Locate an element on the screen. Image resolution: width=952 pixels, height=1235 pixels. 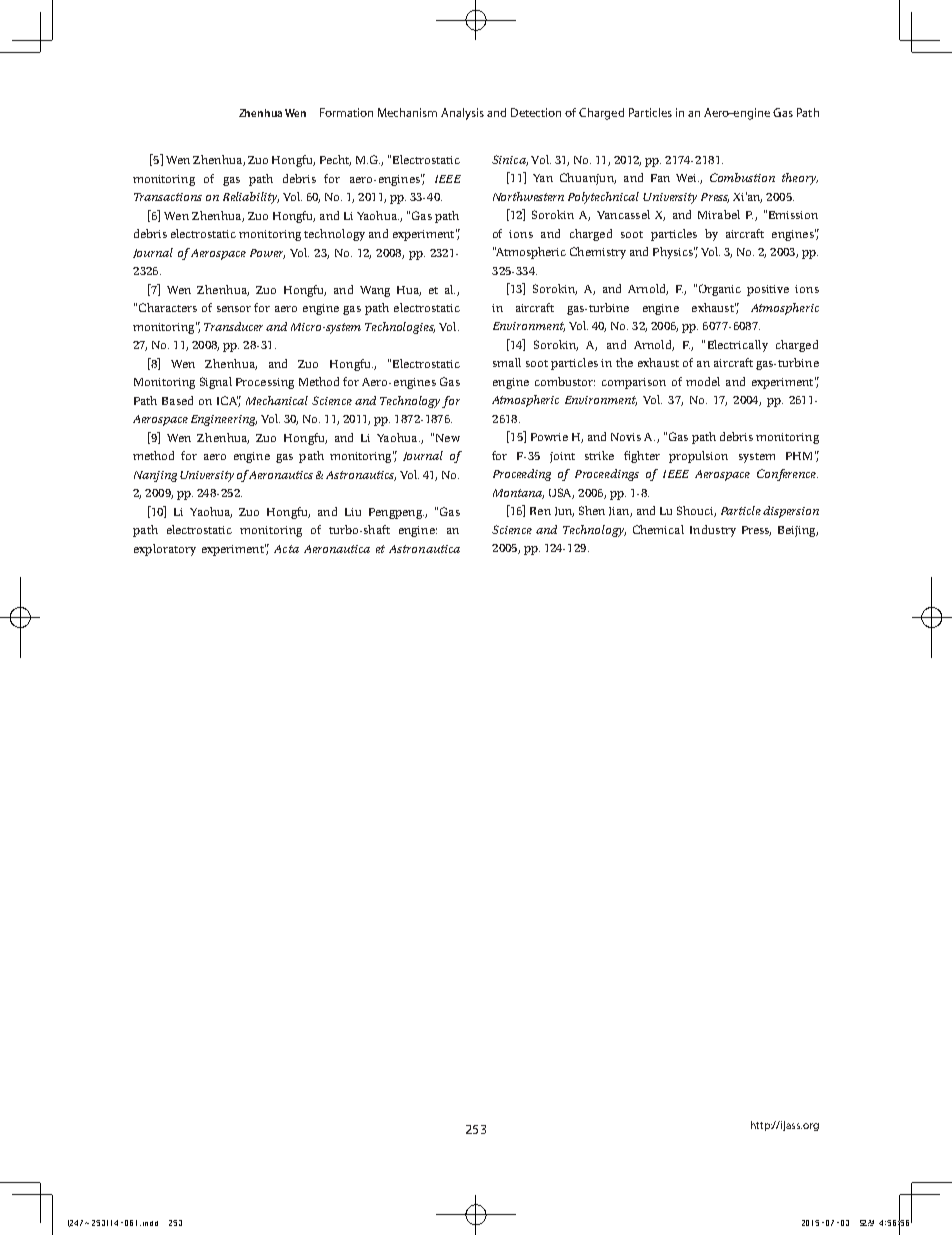
Formation is located at coordinates (346, 112).
